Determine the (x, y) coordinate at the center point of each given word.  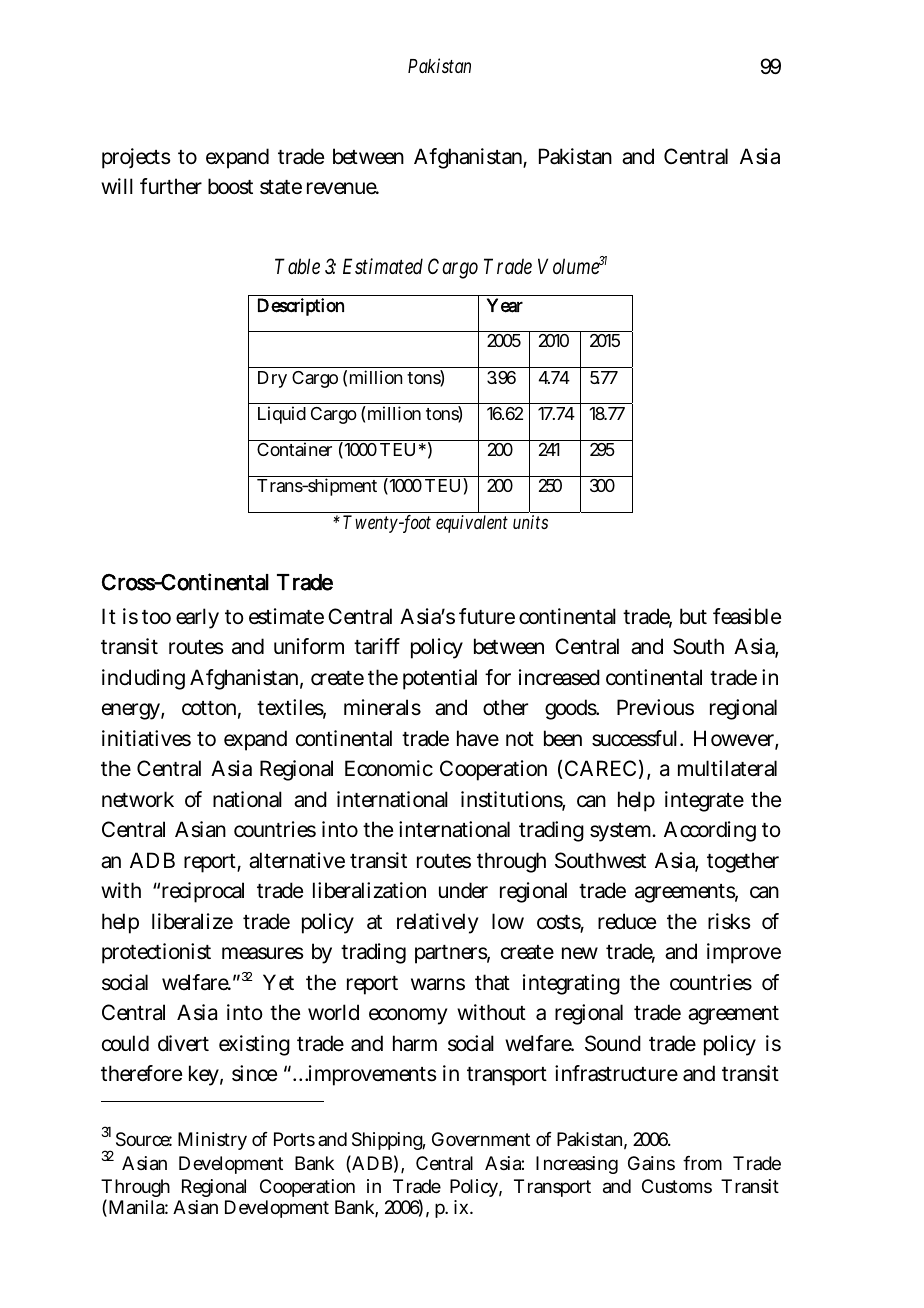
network (138, 799)
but (693, 616)
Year (505, 305)
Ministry (212, 1141)
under (463, 890)
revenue (343, 188)
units (530, 522)
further (171, 186)
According (710, 831)
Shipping (389, 1141)
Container (294, 449)
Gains (651, 1163)
